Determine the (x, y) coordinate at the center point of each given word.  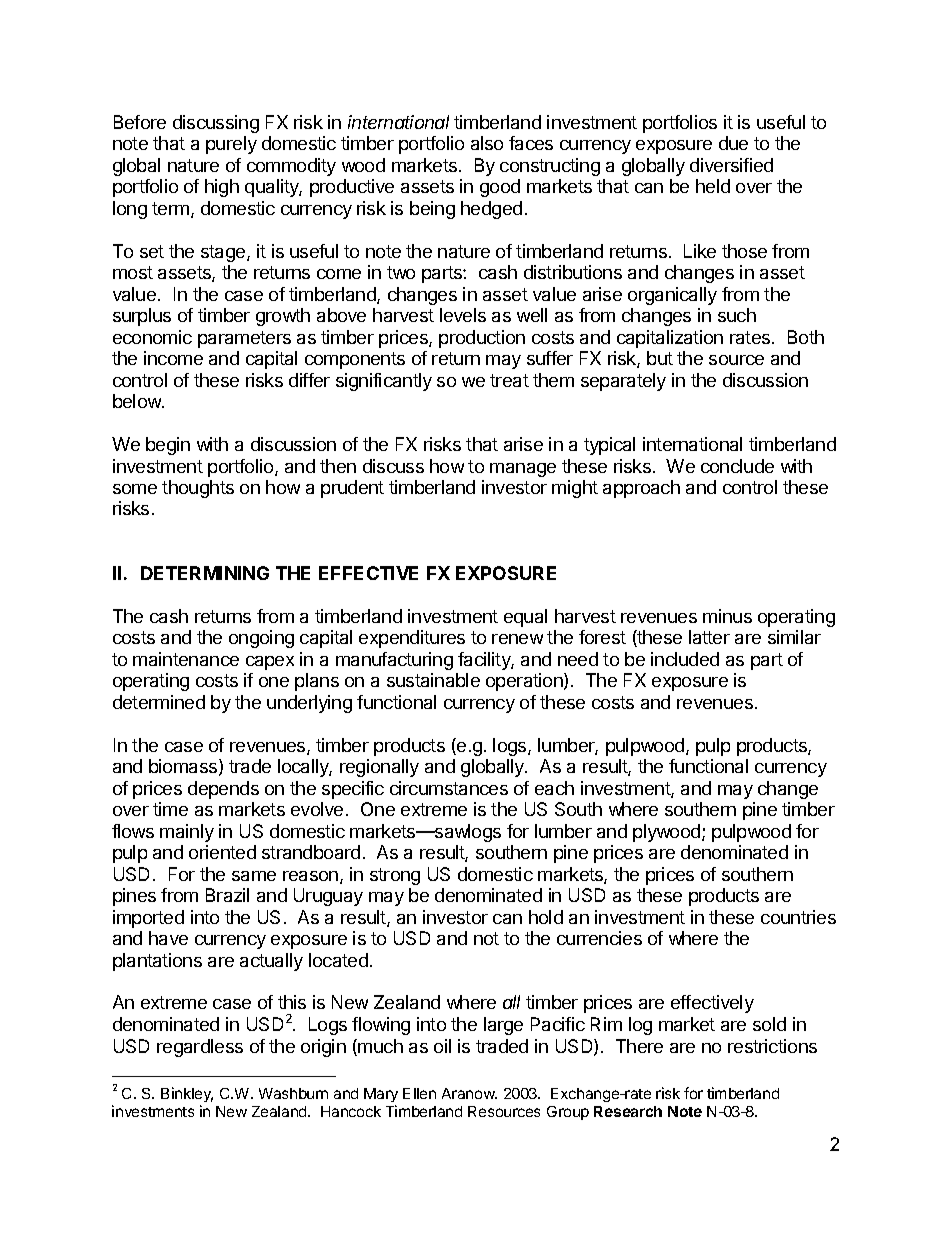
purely (231, 145)
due (733, 143)
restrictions (772, 1046)
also (487, 143)
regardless (200, 1048)
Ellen (419, 1093)
